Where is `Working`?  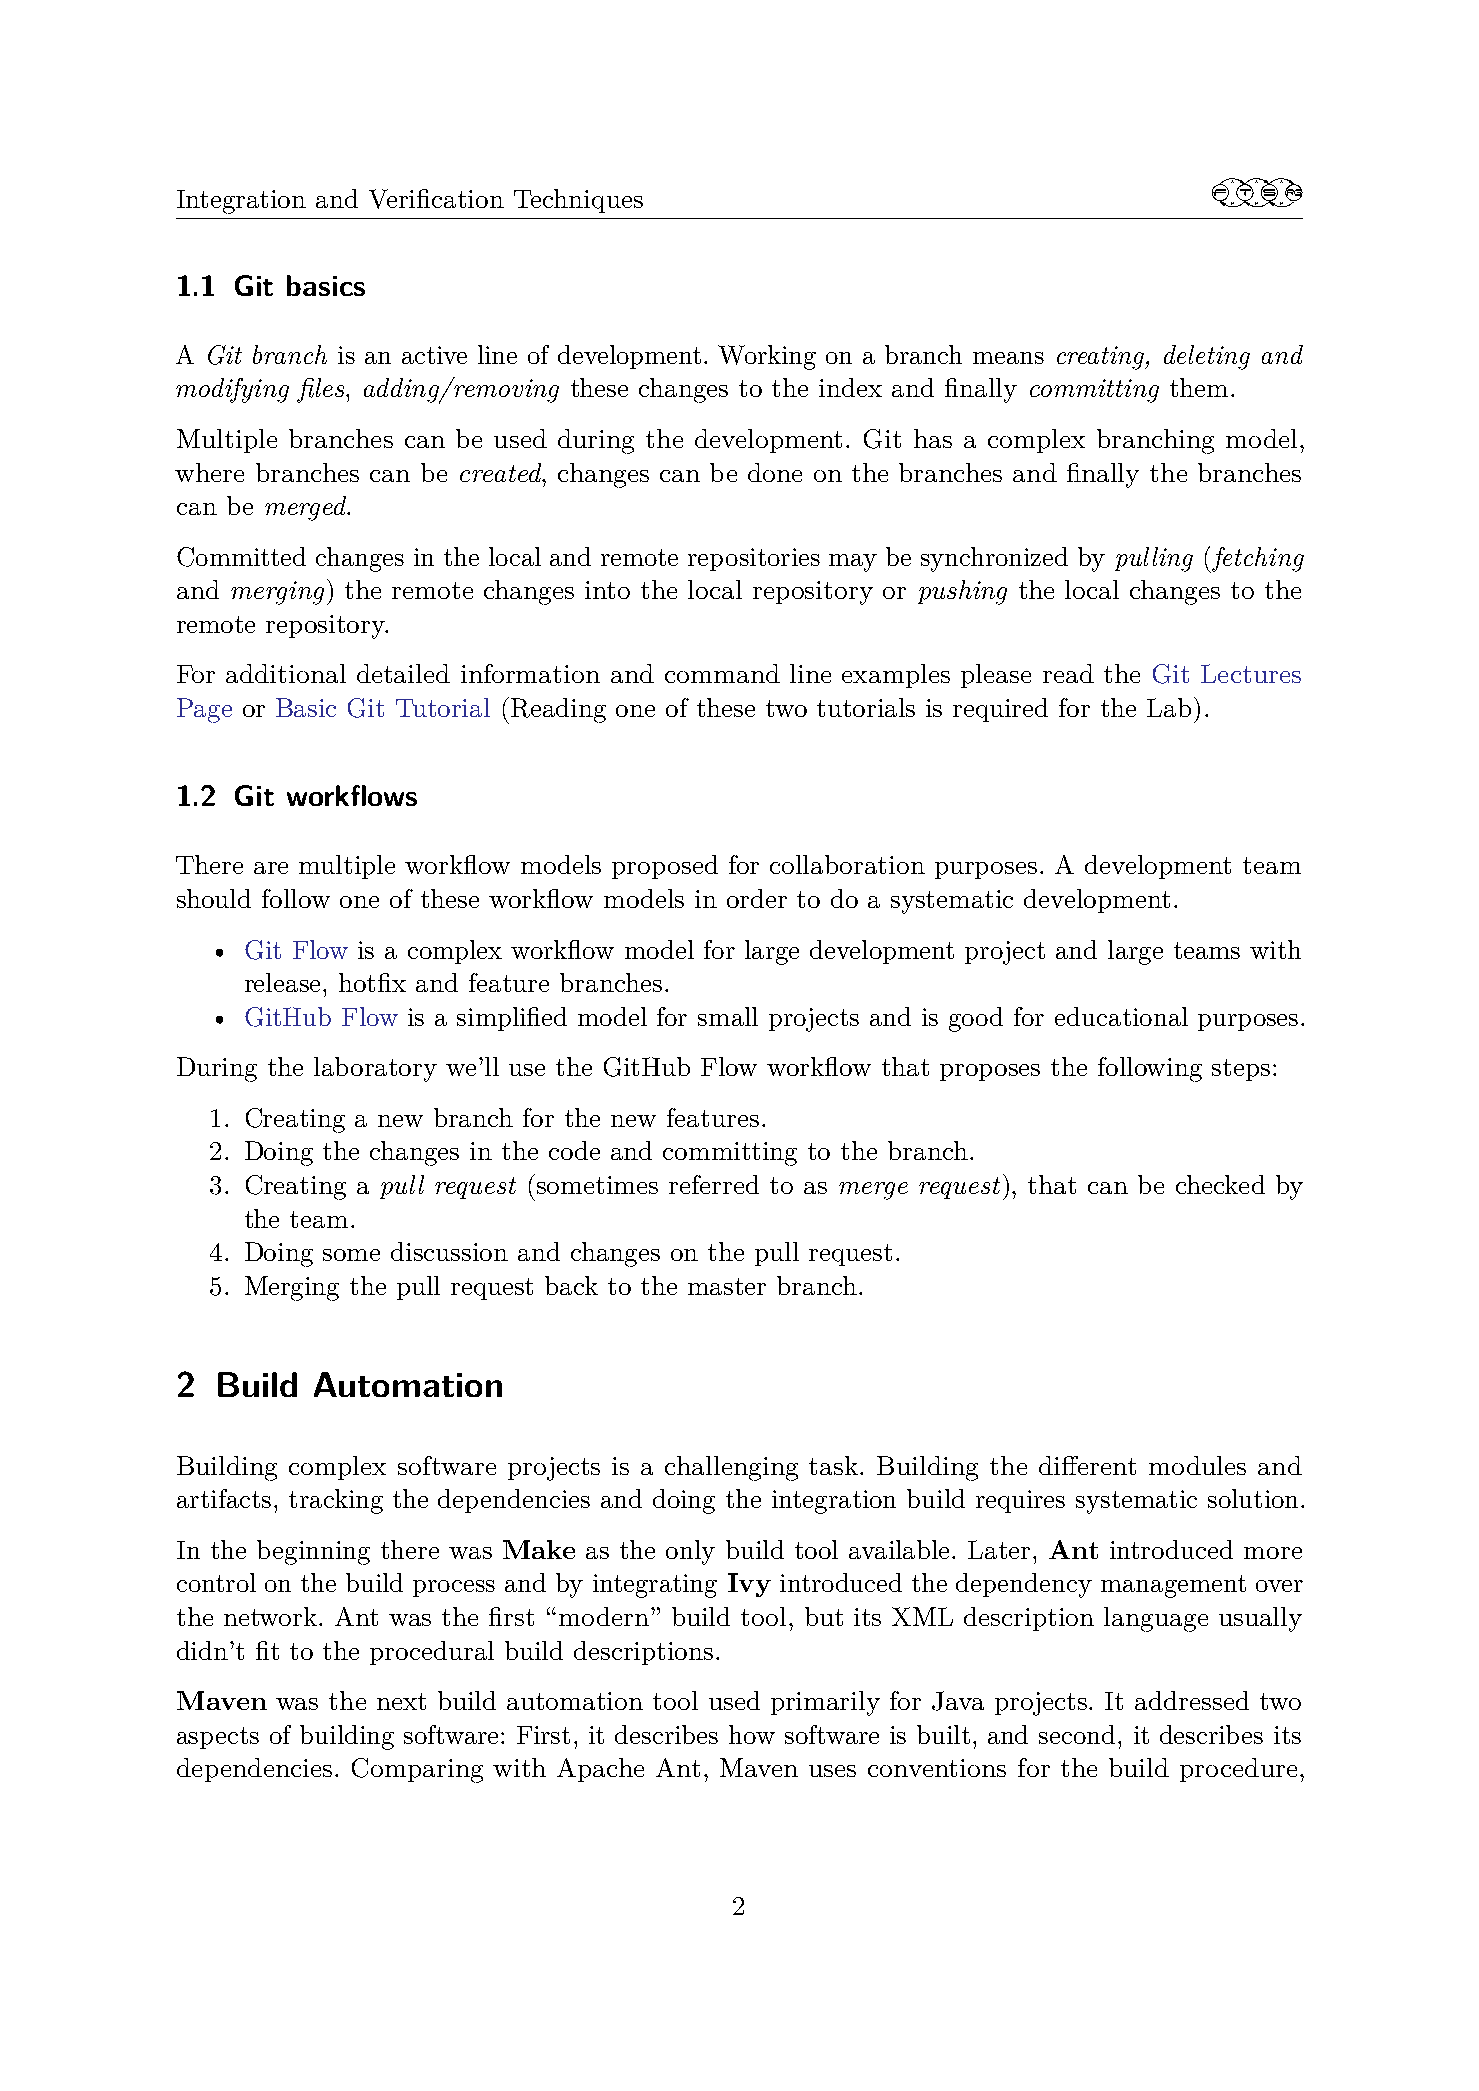 Working is located at coordinates (767, 357).
